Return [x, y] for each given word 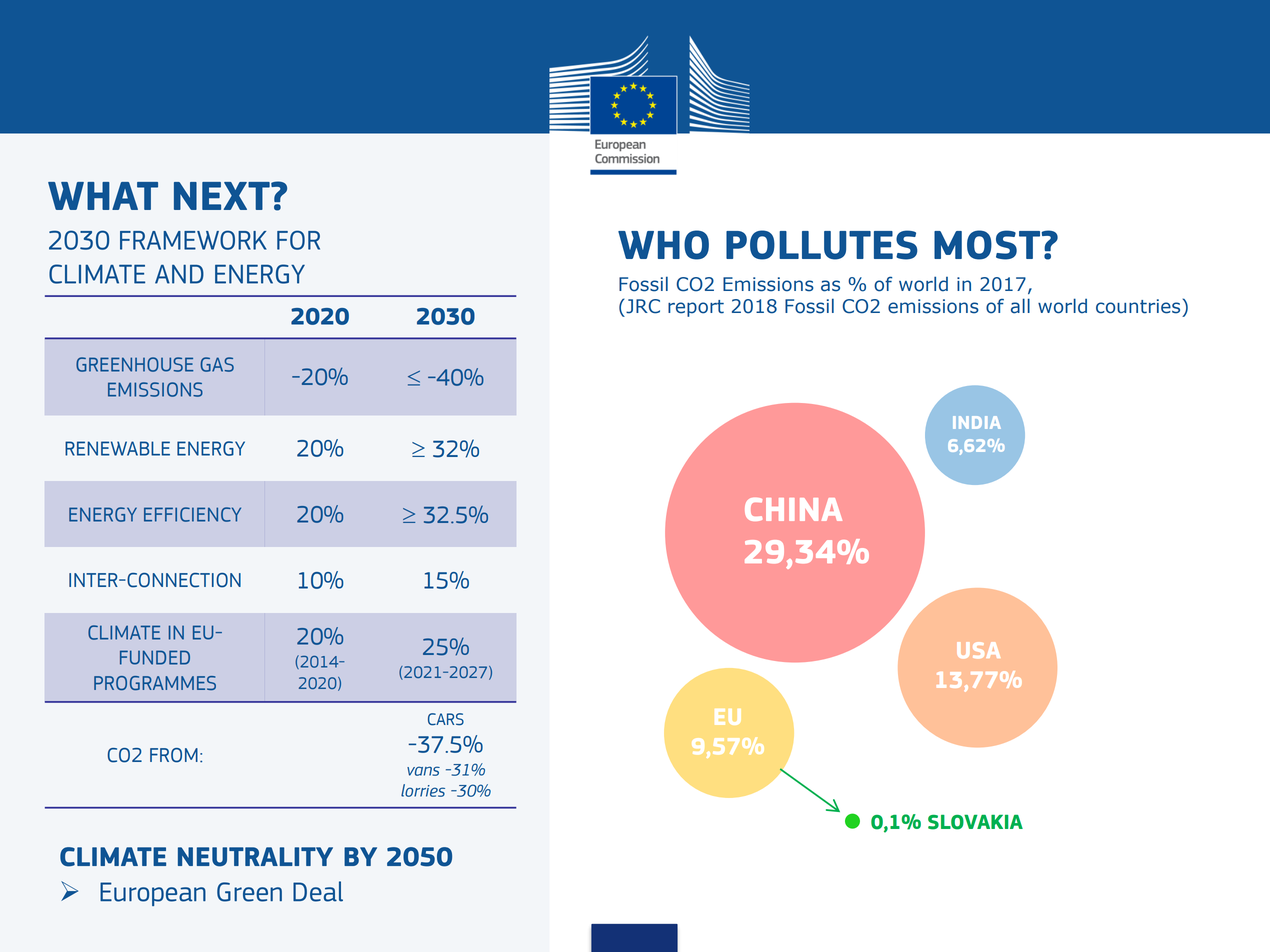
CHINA [793, 509]
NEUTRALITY [255, 857]
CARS [446, 719]
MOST [988, 245]
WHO [663, 245]
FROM [174, 755]
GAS [217, 364]
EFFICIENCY [192, 514]
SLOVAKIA [975, 822]
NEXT [223, 196]
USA [978, 650]
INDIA [977, 422]
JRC [642, 306]
